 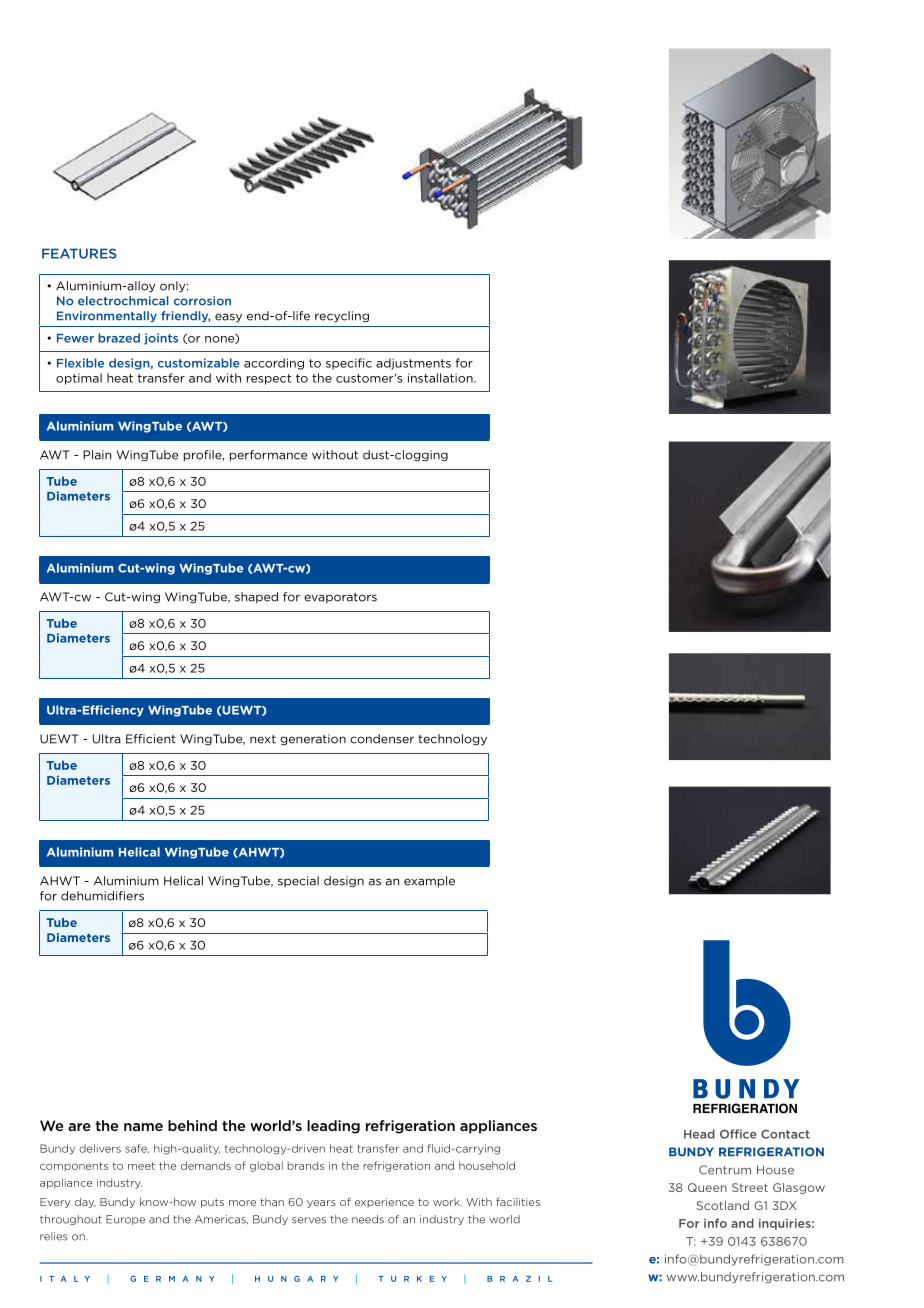 What do you see at coordinates (722, 1205) in the screenshot?
I see `Scotland` at bounding box center [722, 1205].
